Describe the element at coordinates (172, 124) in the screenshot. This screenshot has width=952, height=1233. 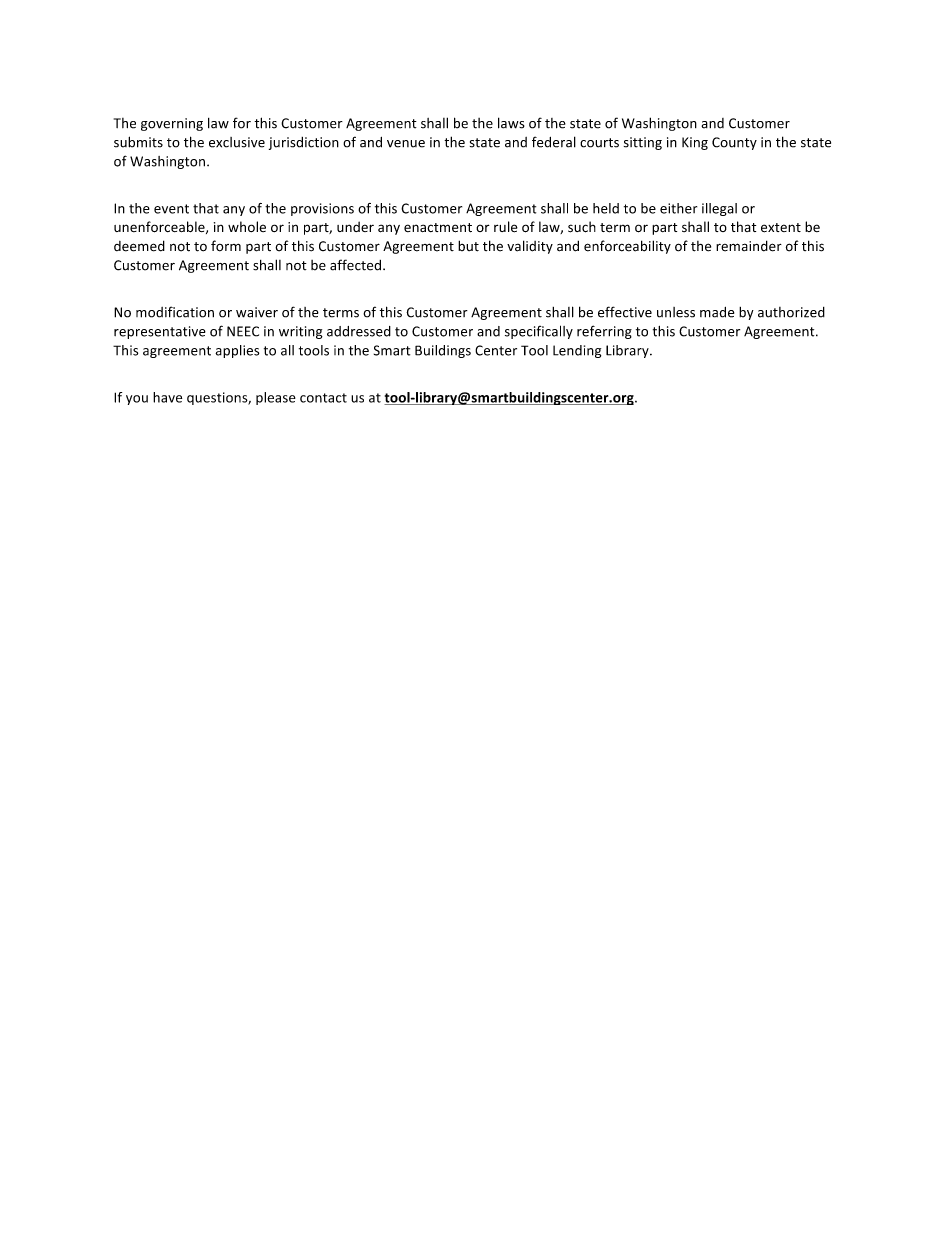
I see `governing` at that location.
